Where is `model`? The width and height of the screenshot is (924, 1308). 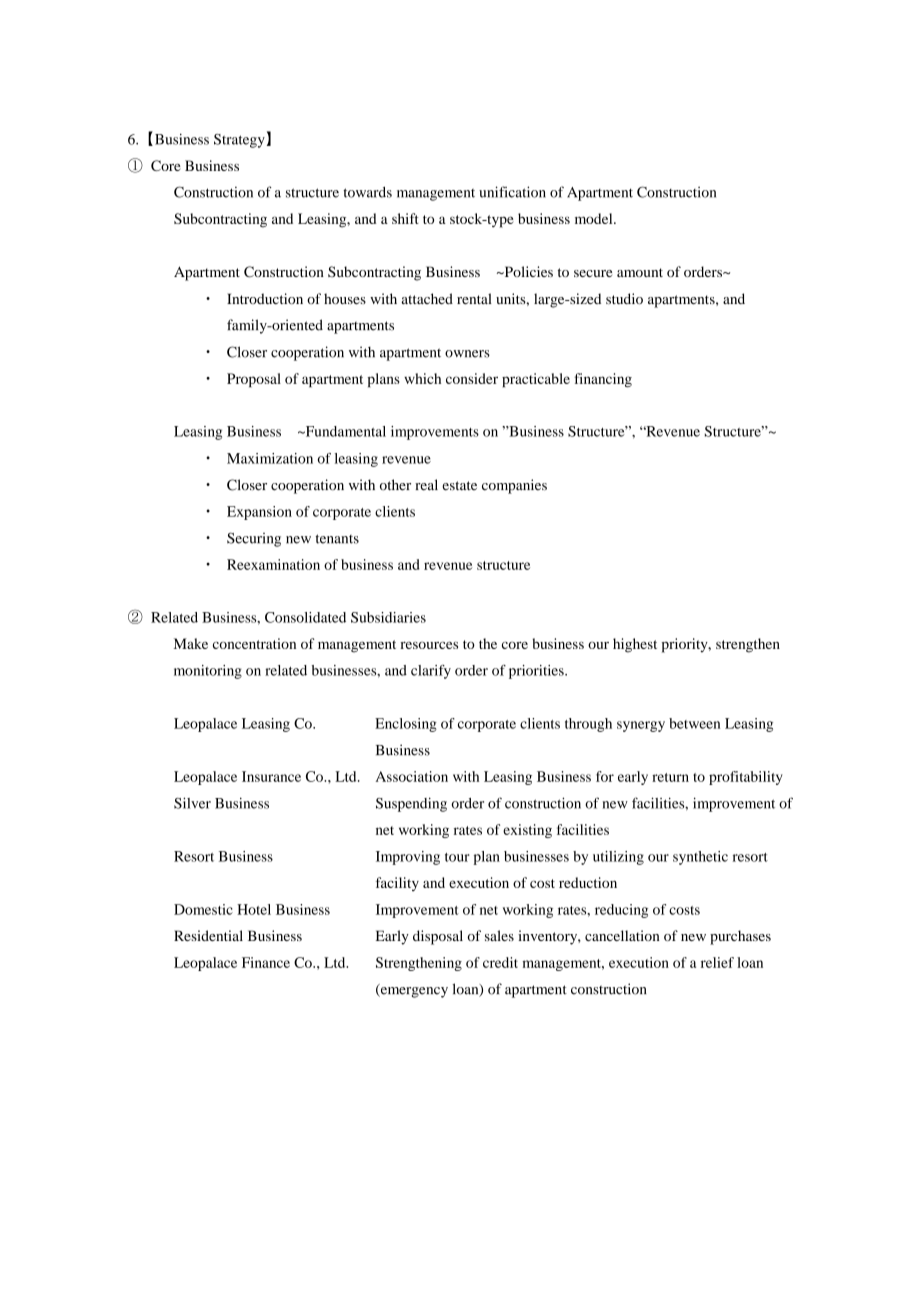 model is located at coordinates (595, 218).
